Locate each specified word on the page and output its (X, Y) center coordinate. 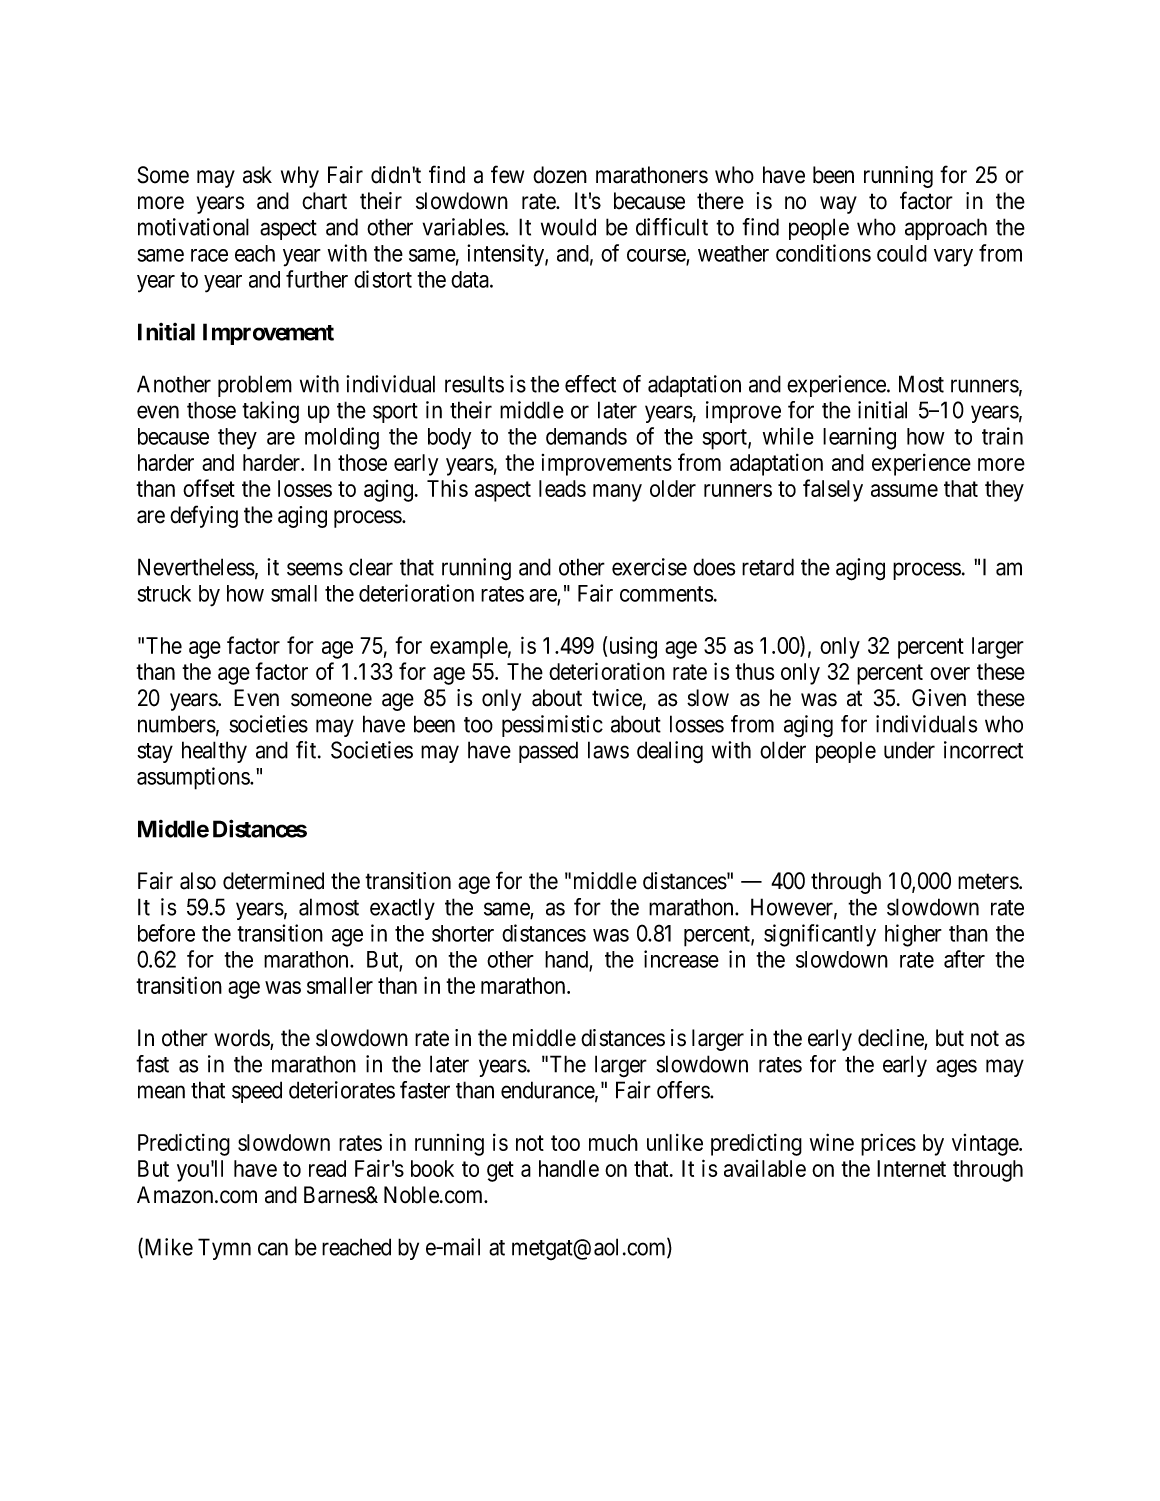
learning (859, 438)
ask (257, 175)
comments (666, 594)
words (242, 1039)
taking (270, 412)
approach (946, 229)
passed (548, 752)
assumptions (194, 778)
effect (590, 384)
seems (315, 569)
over (950, 673)
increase (681, 959)
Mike (167, 1248)
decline (891, 1039)
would (568, 227)
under (909, 750)
